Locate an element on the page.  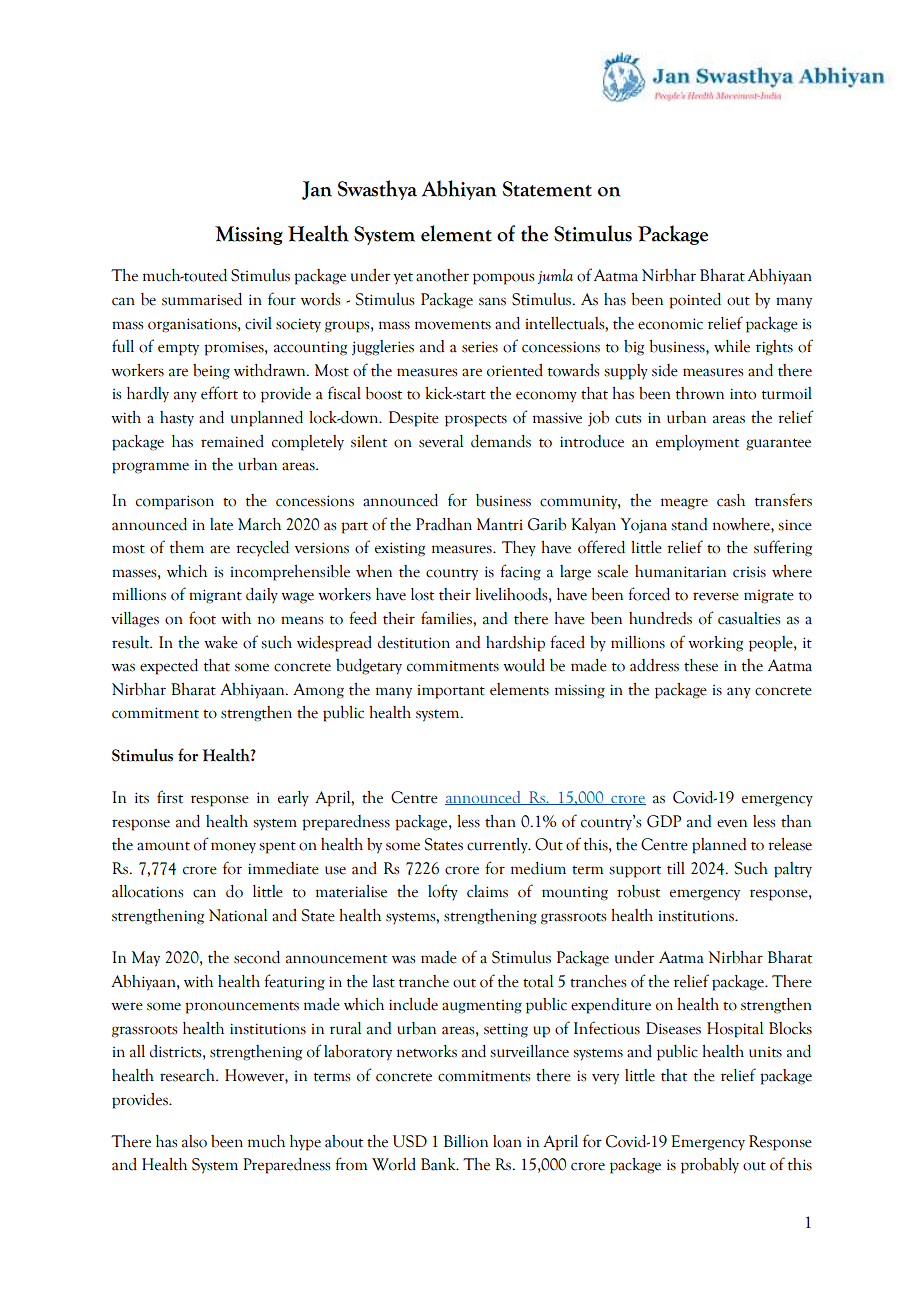
summarised is located at coordinates (202, 299).
